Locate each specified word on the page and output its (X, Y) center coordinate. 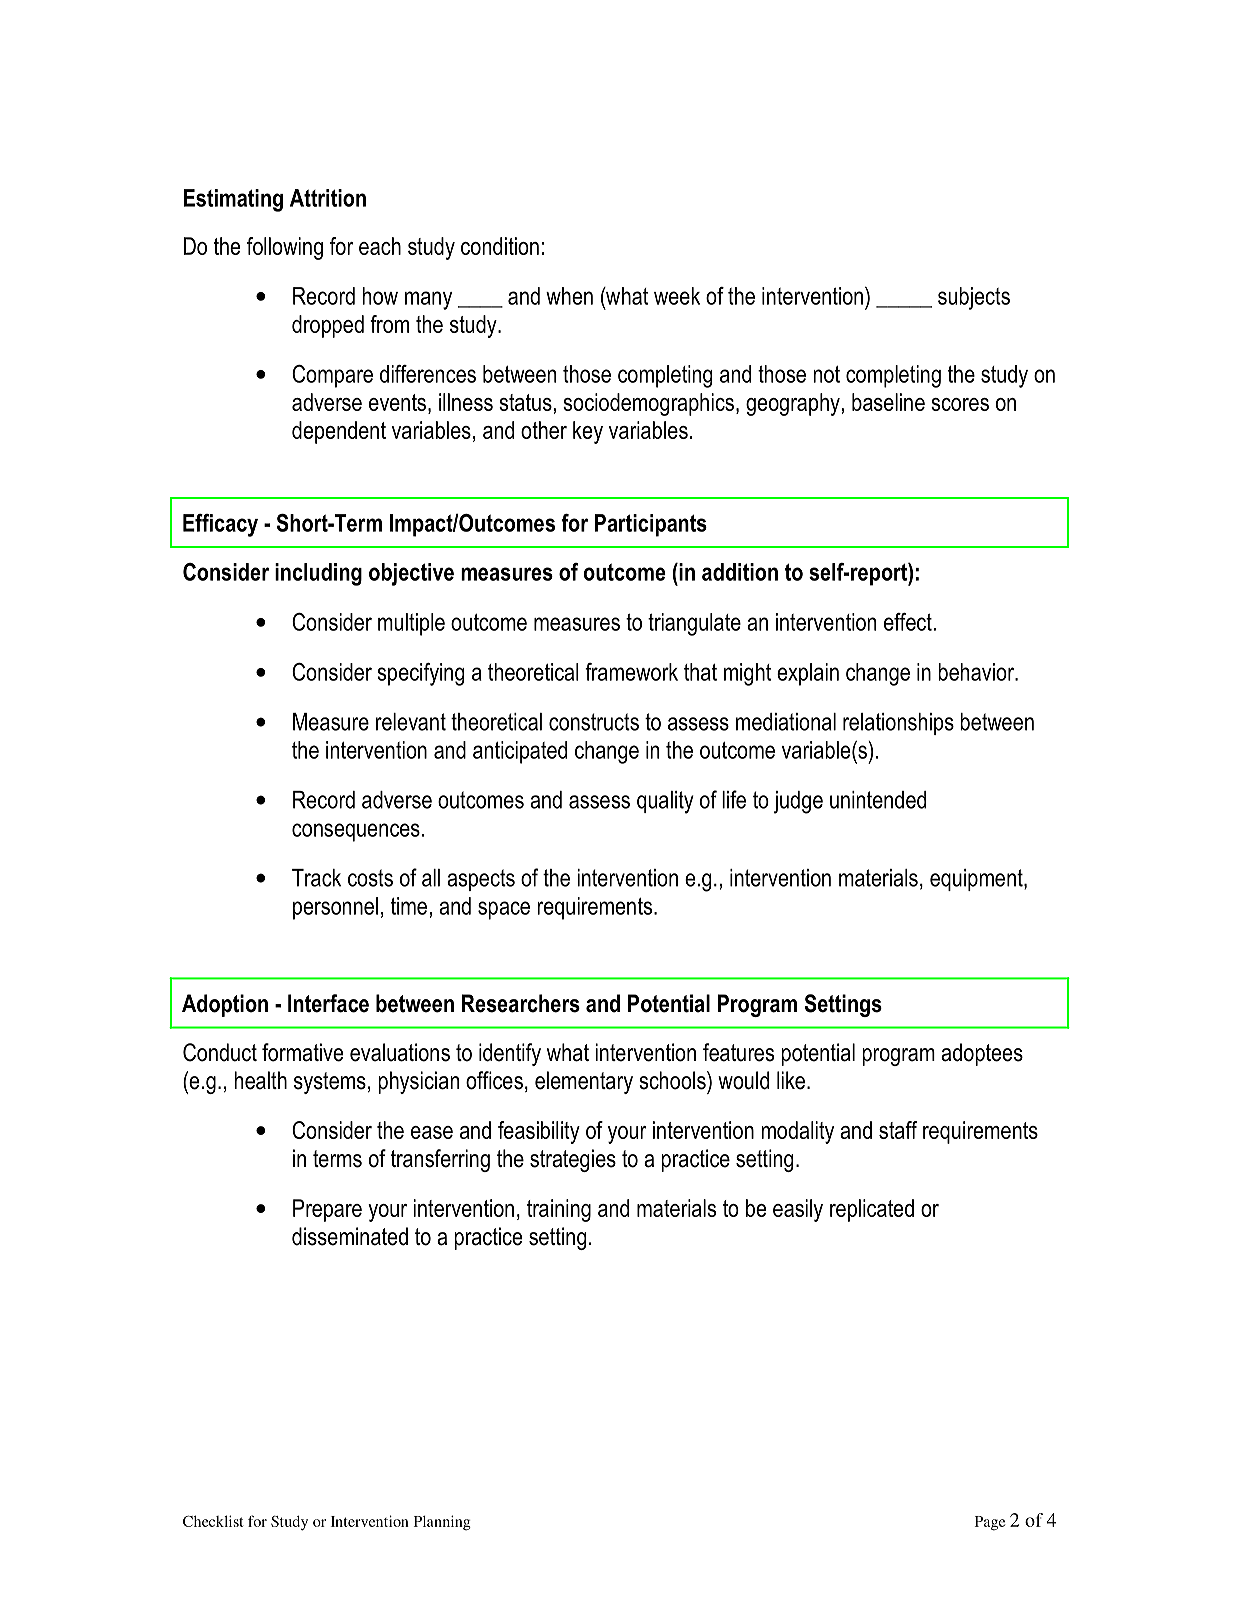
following (285, 248)
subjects (974, 298)
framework (631, 672)
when (569, 296)
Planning (442, 1523)
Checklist (213, 1521)
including (318, 574)
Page (990, 1523)
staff (898, 1130)
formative (302, 1052)
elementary (584, 1082)
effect (908, 622)
